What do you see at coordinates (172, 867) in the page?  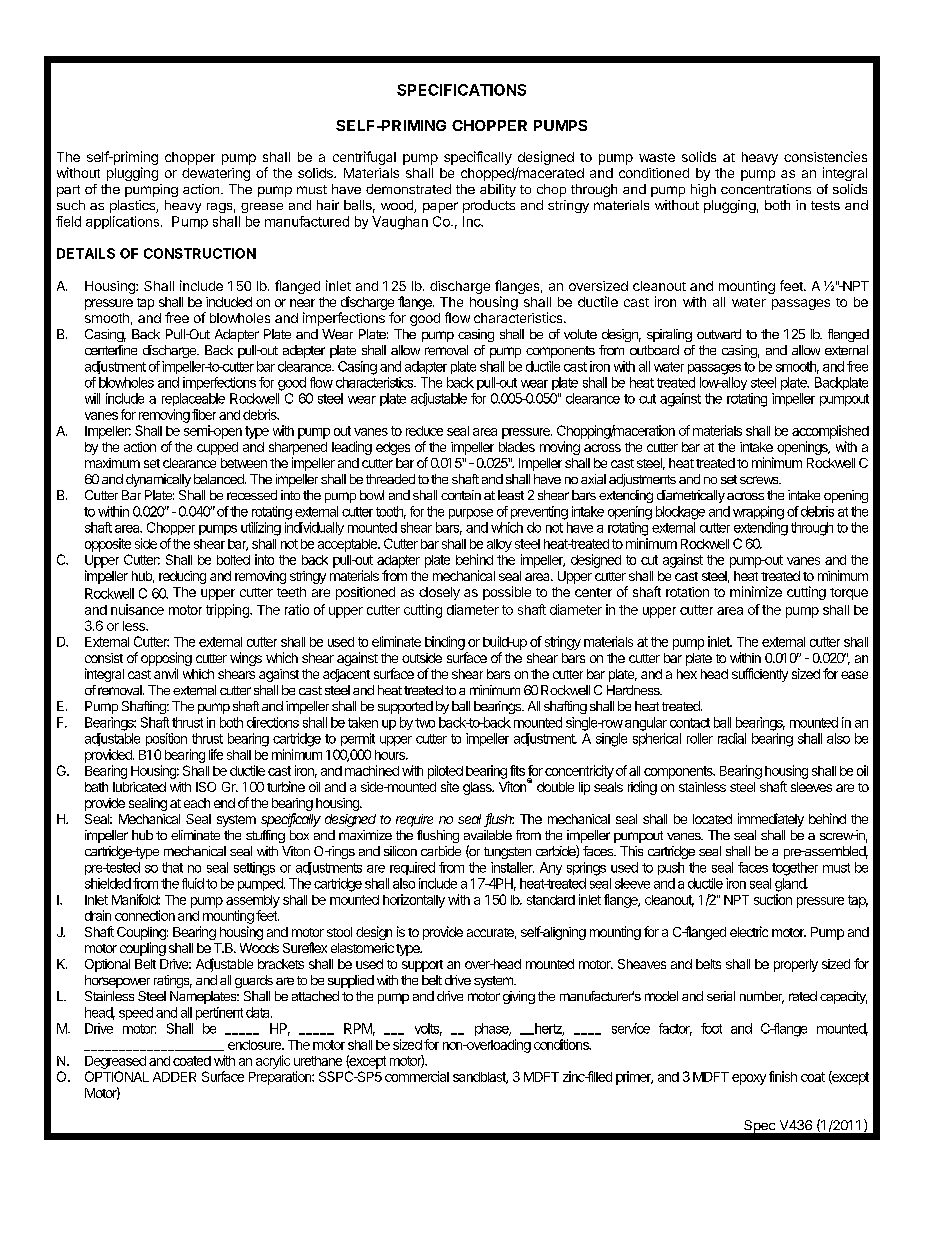 I see `that` at bounding box center [172, 867].
